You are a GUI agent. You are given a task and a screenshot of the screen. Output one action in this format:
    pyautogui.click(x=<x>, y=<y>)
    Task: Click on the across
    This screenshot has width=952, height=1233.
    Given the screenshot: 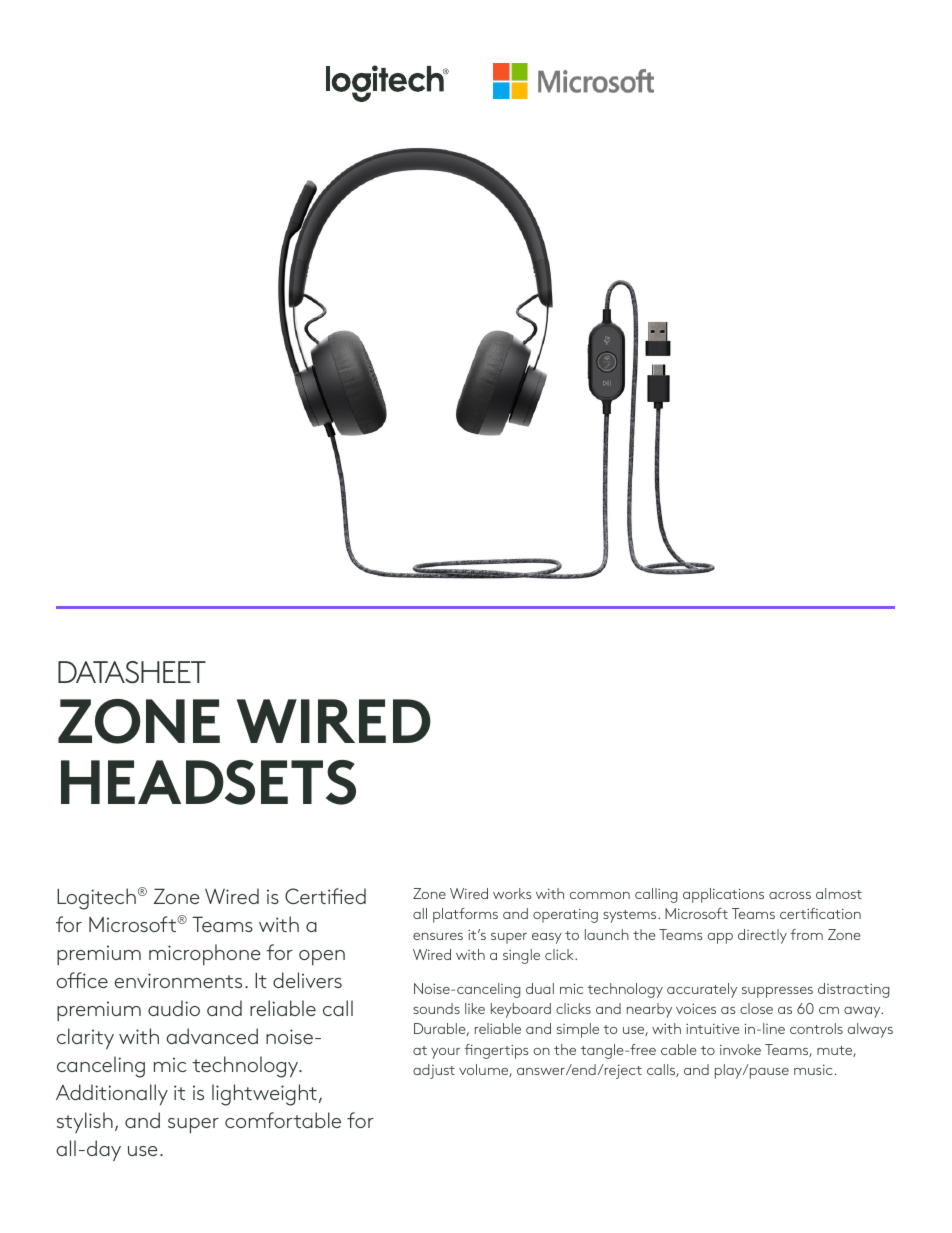 What is the action you would take?
    pyautogui.click(x=790, y=895)
